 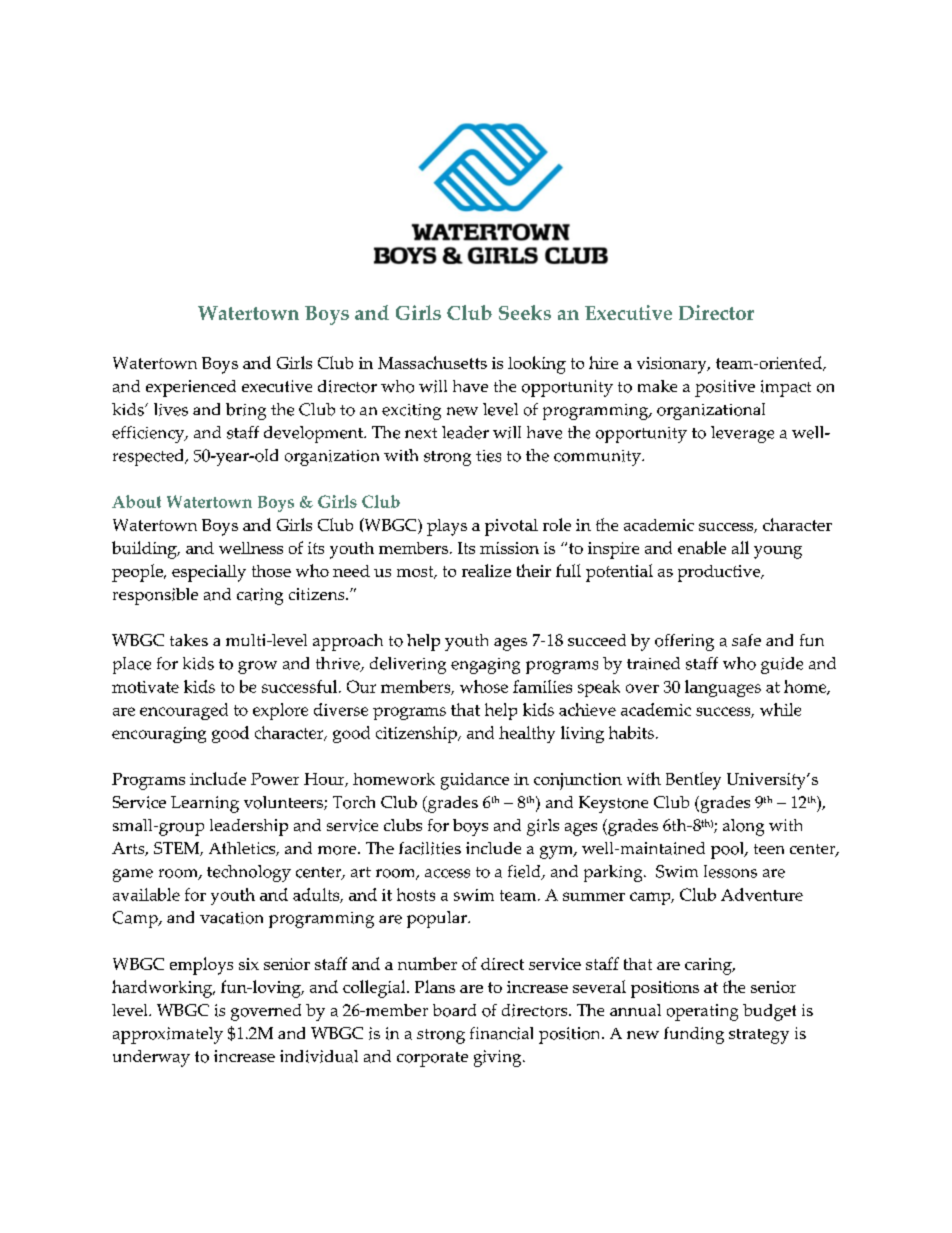 What do you see at coordinates (730, 871) in the page?
I see `lessons` at bounding box center [730, 871].
